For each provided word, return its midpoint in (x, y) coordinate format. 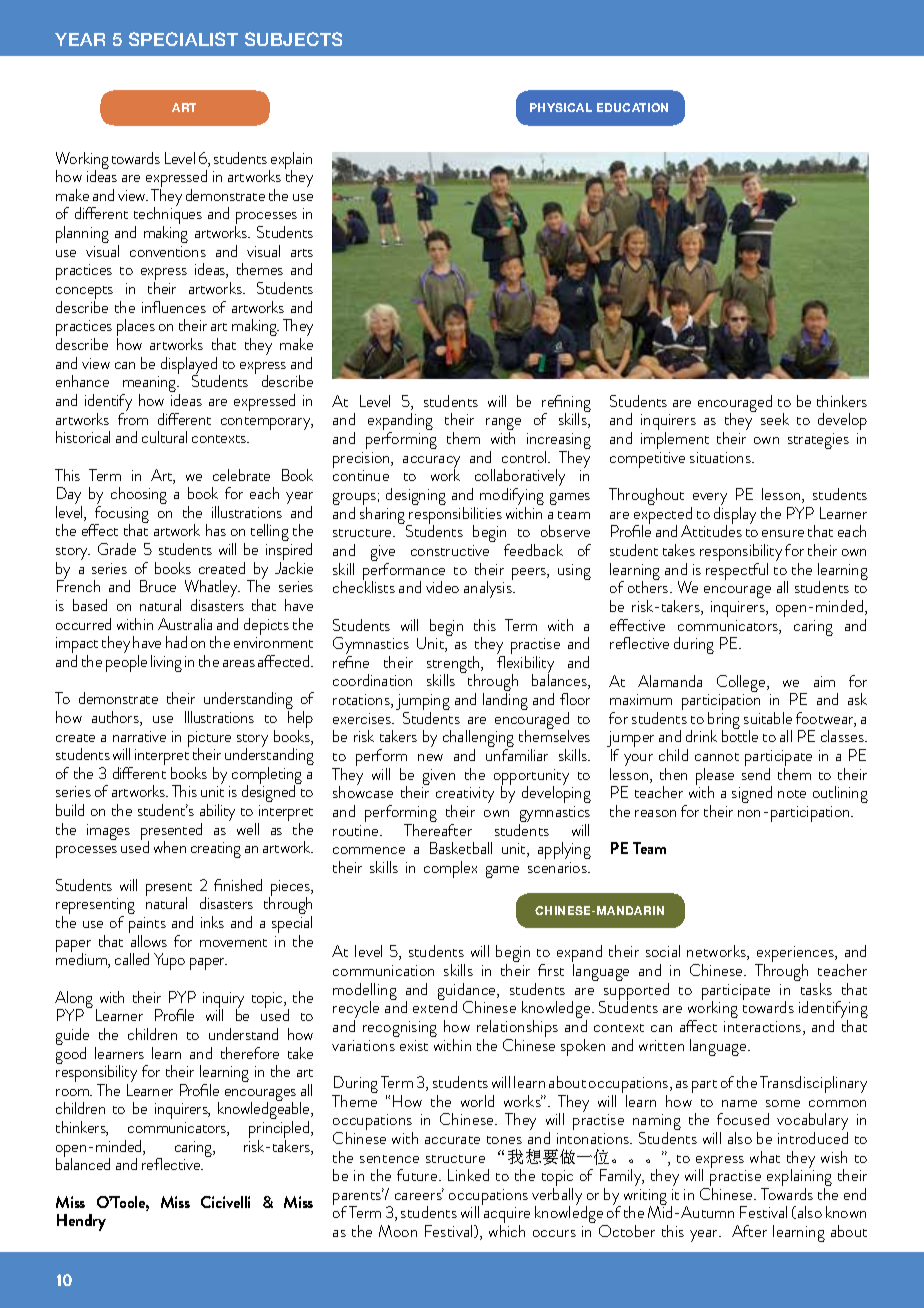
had (176, 642)
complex (450, 869)
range (503, 426)
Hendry (81, 1222)
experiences (796, 956)
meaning (150, 386)
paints (147, 926)
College (742, 685)
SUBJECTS (293, 39)
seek (775, 419)
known (846, 1212)
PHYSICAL (561, 107)
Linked (468, 1175)
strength (454, 666)
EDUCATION (632, 107)
